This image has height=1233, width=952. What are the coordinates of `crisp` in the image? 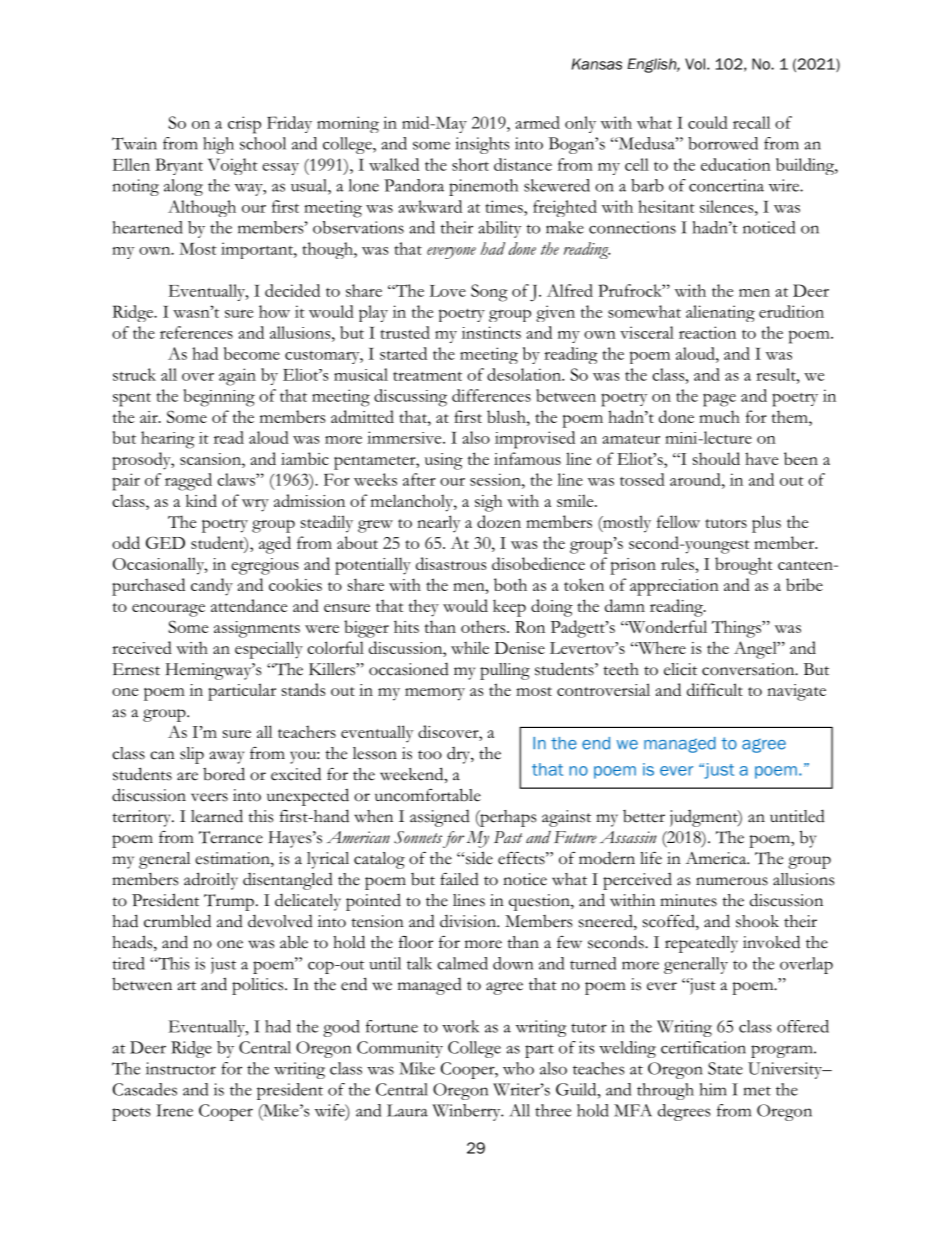 It's located at (244, 125).
